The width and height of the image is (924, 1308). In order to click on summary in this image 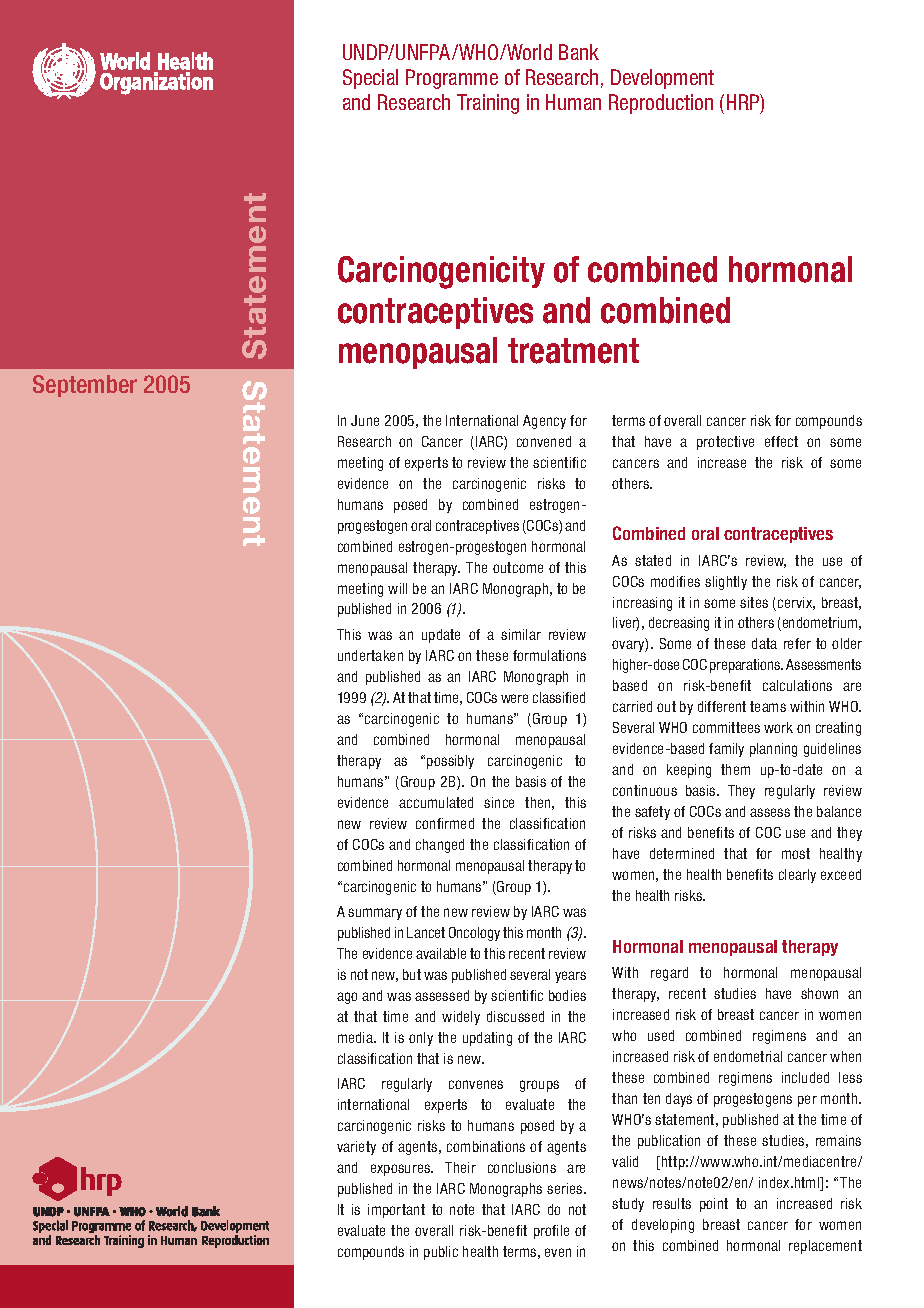, I will do `click(375, 914)`.
